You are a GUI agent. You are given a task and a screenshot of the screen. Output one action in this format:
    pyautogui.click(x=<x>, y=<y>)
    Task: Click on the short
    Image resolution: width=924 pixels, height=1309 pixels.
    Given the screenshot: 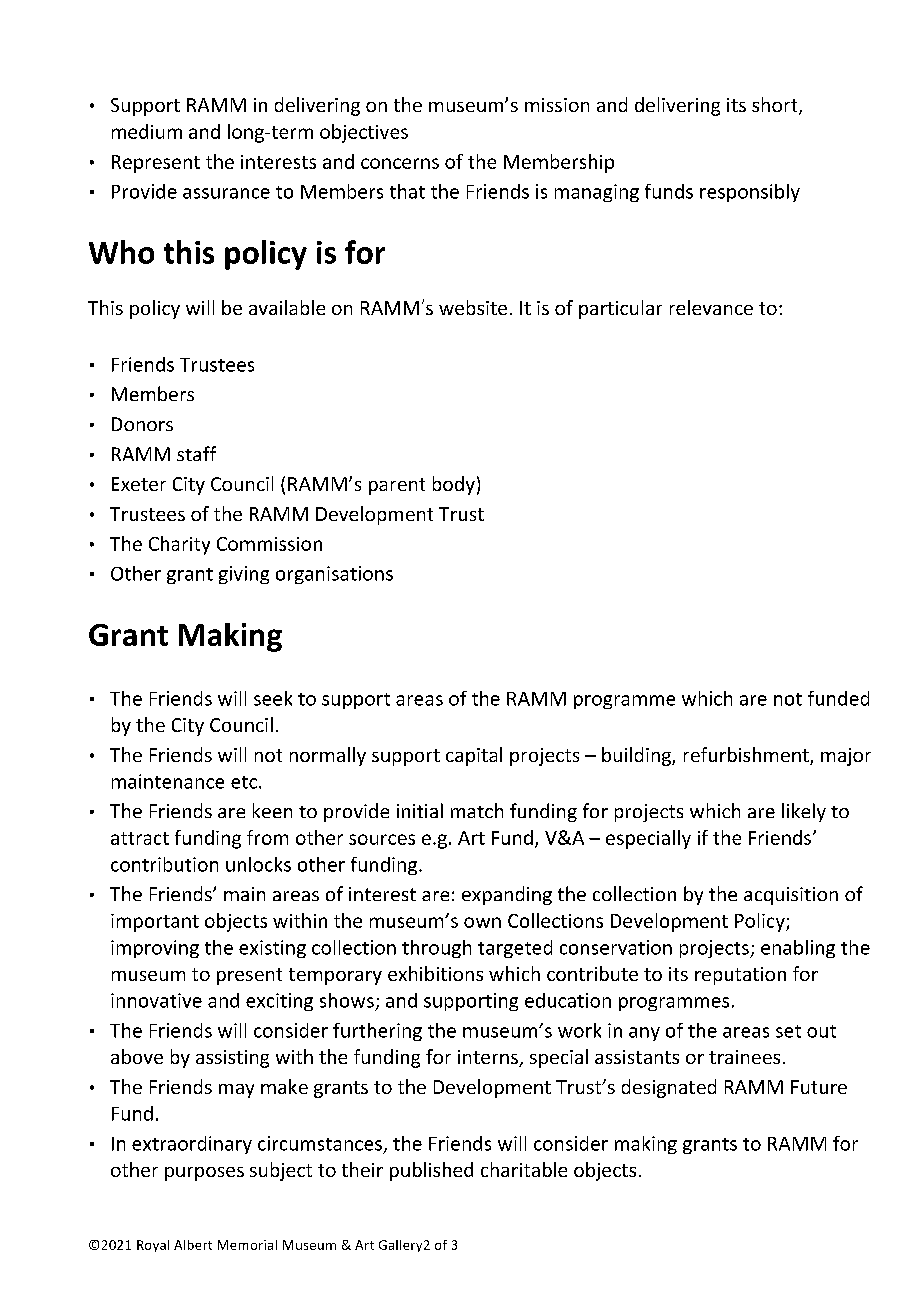 What is the action you would take?
    pyautogui.click(x=776, y=106)
